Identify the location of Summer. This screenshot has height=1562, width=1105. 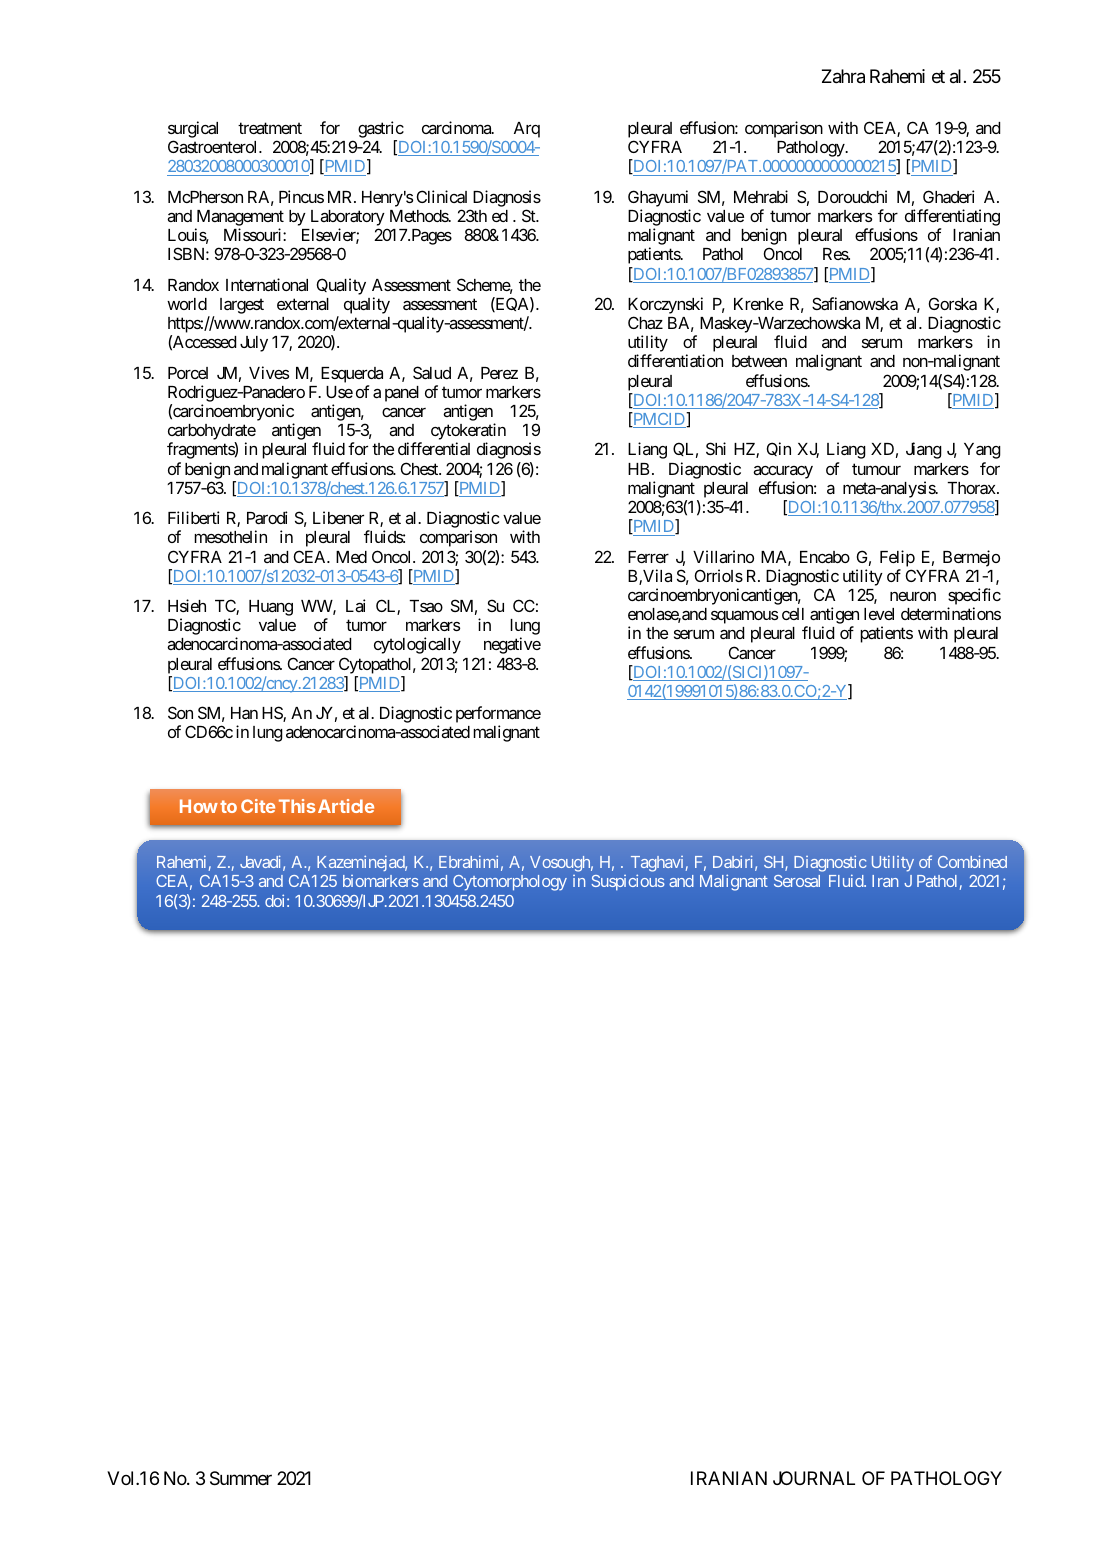
(241, 1478).
